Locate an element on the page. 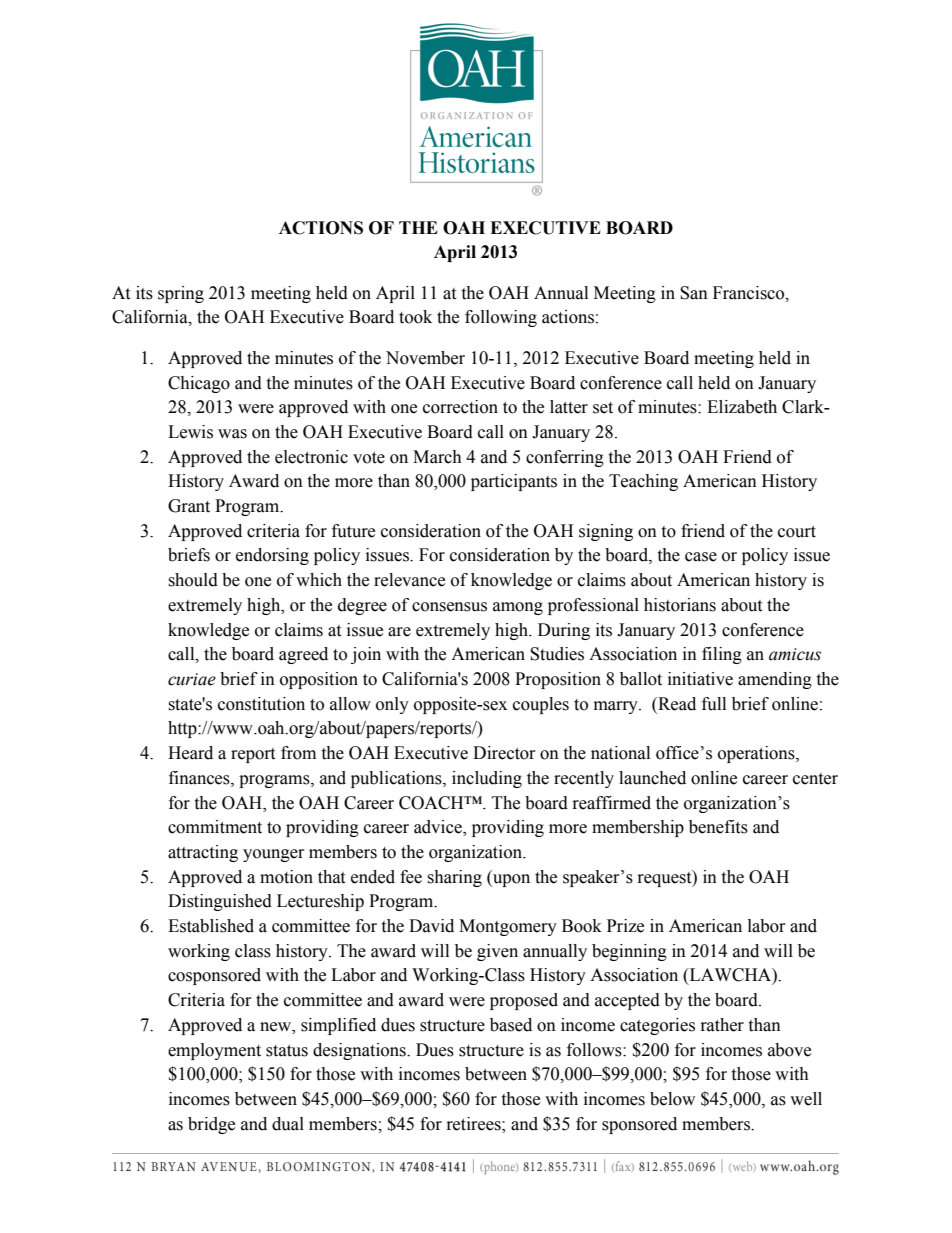 The image size is (952, 1233). Distinguished is located at coordinates (220, 902).
